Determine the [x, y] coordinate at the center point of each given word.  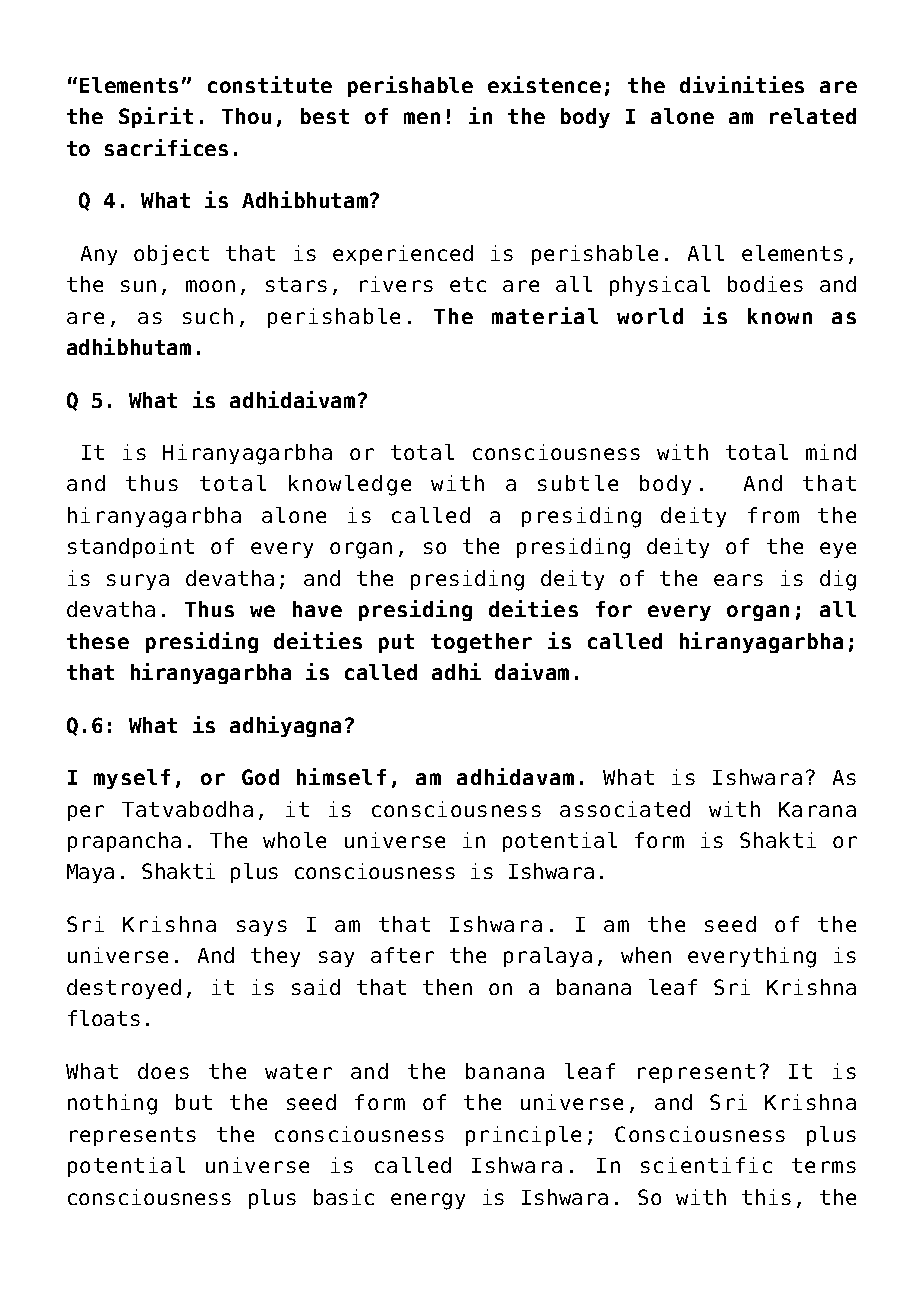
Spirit [156, 117]
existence [544, 84]
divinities [742, 84]
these [98, 641]
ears [738, 580]
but [194, 1102]
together [481, 643]
